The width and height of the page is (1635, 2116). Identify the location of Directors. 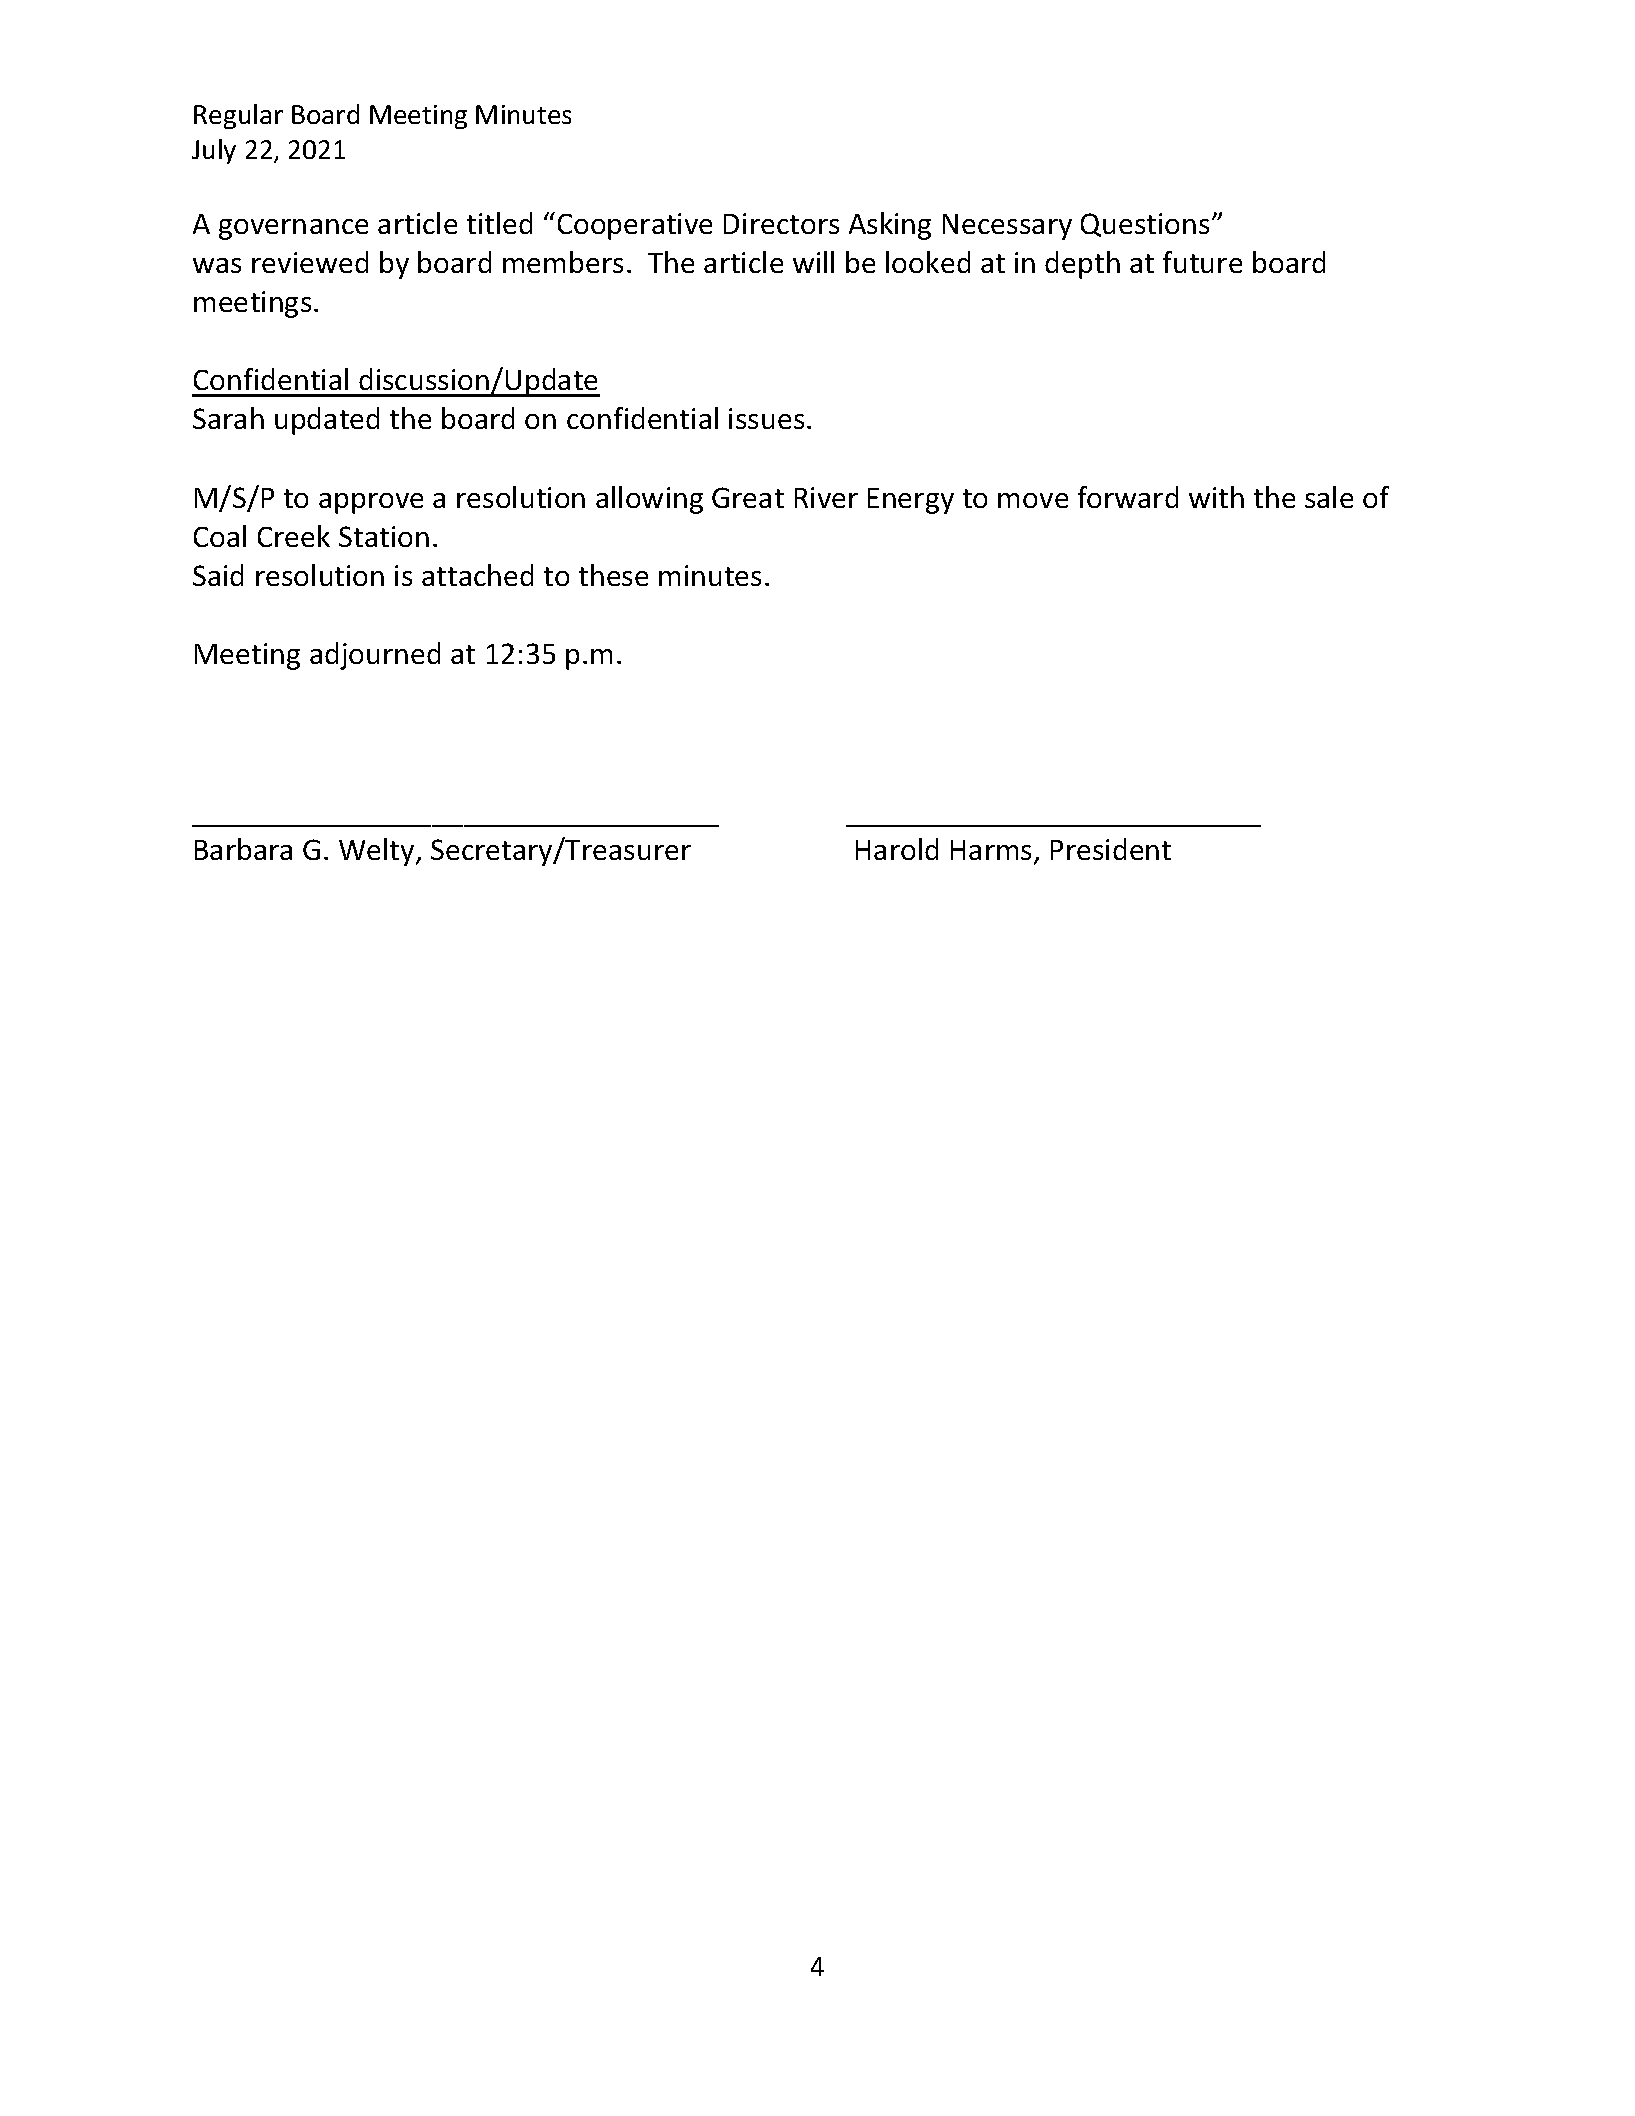
(781, 223).
